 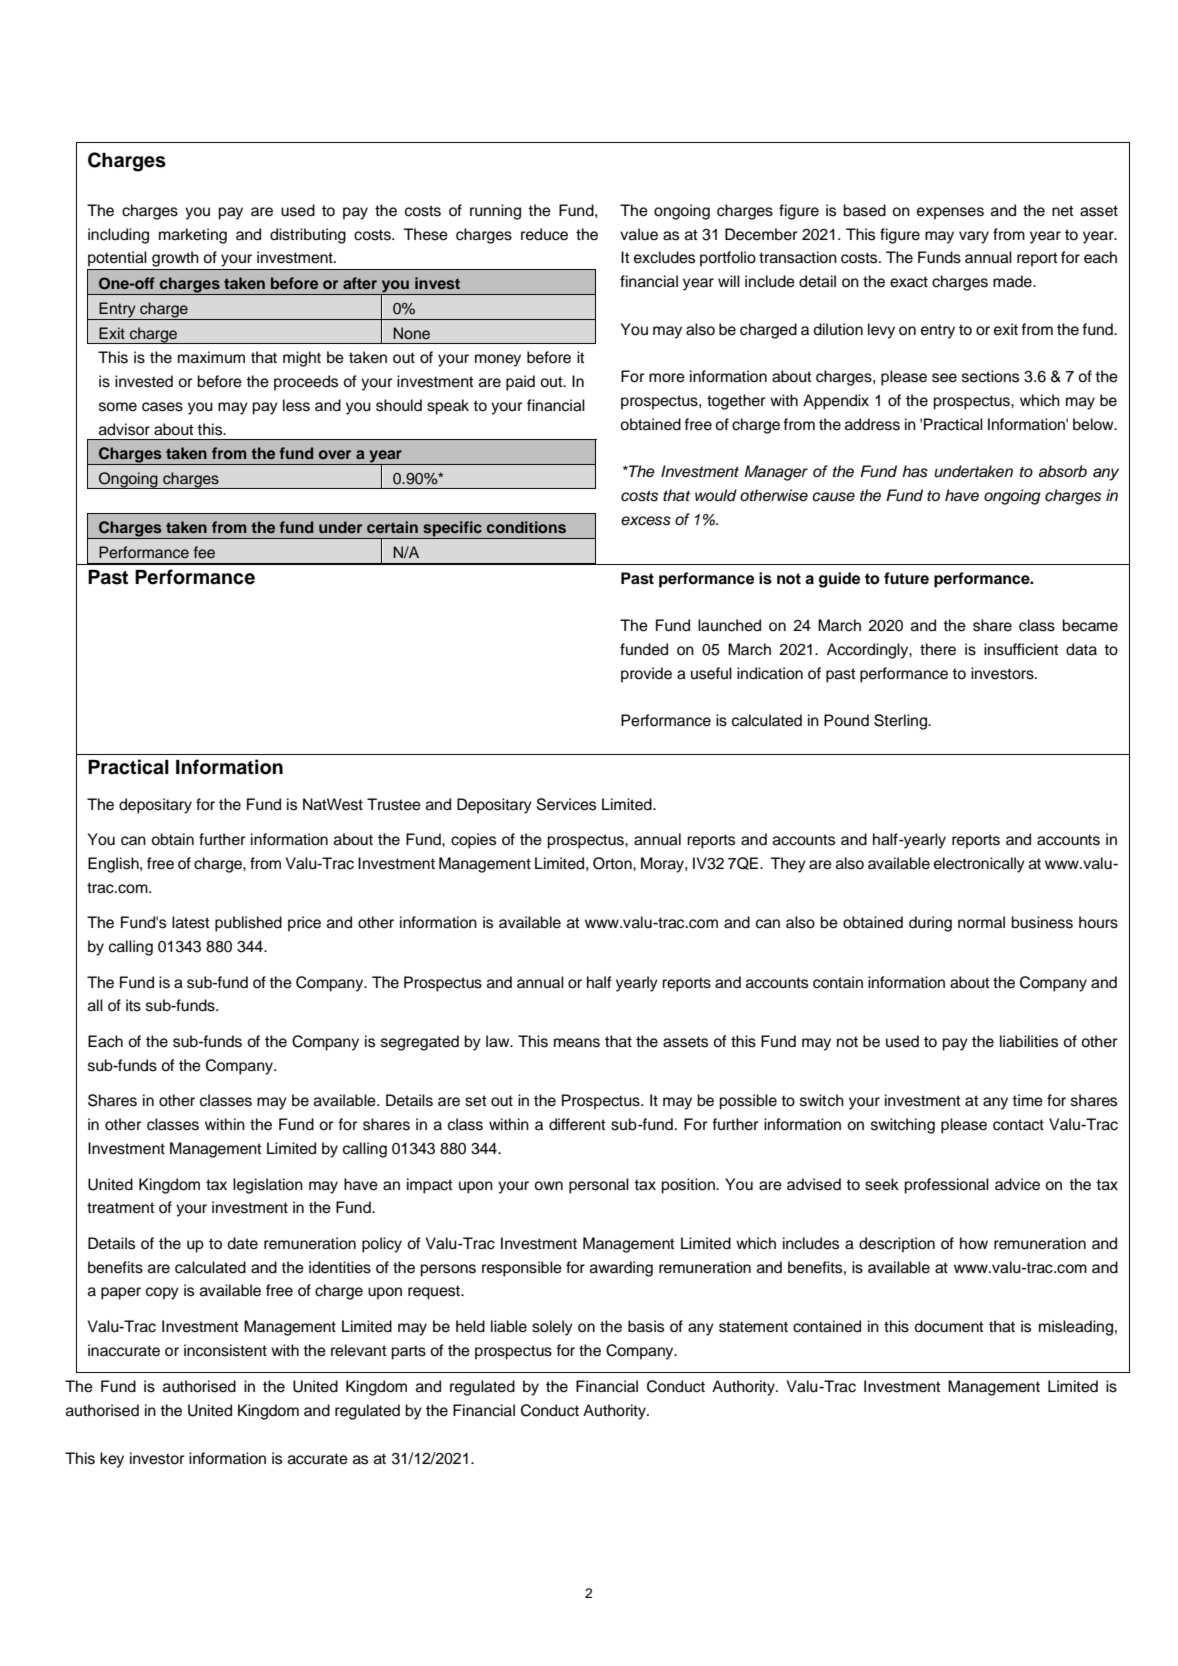 What do you see at coordinates (114, 865) in the screenshot?
I see `English` at bounding box center [114, 865].
